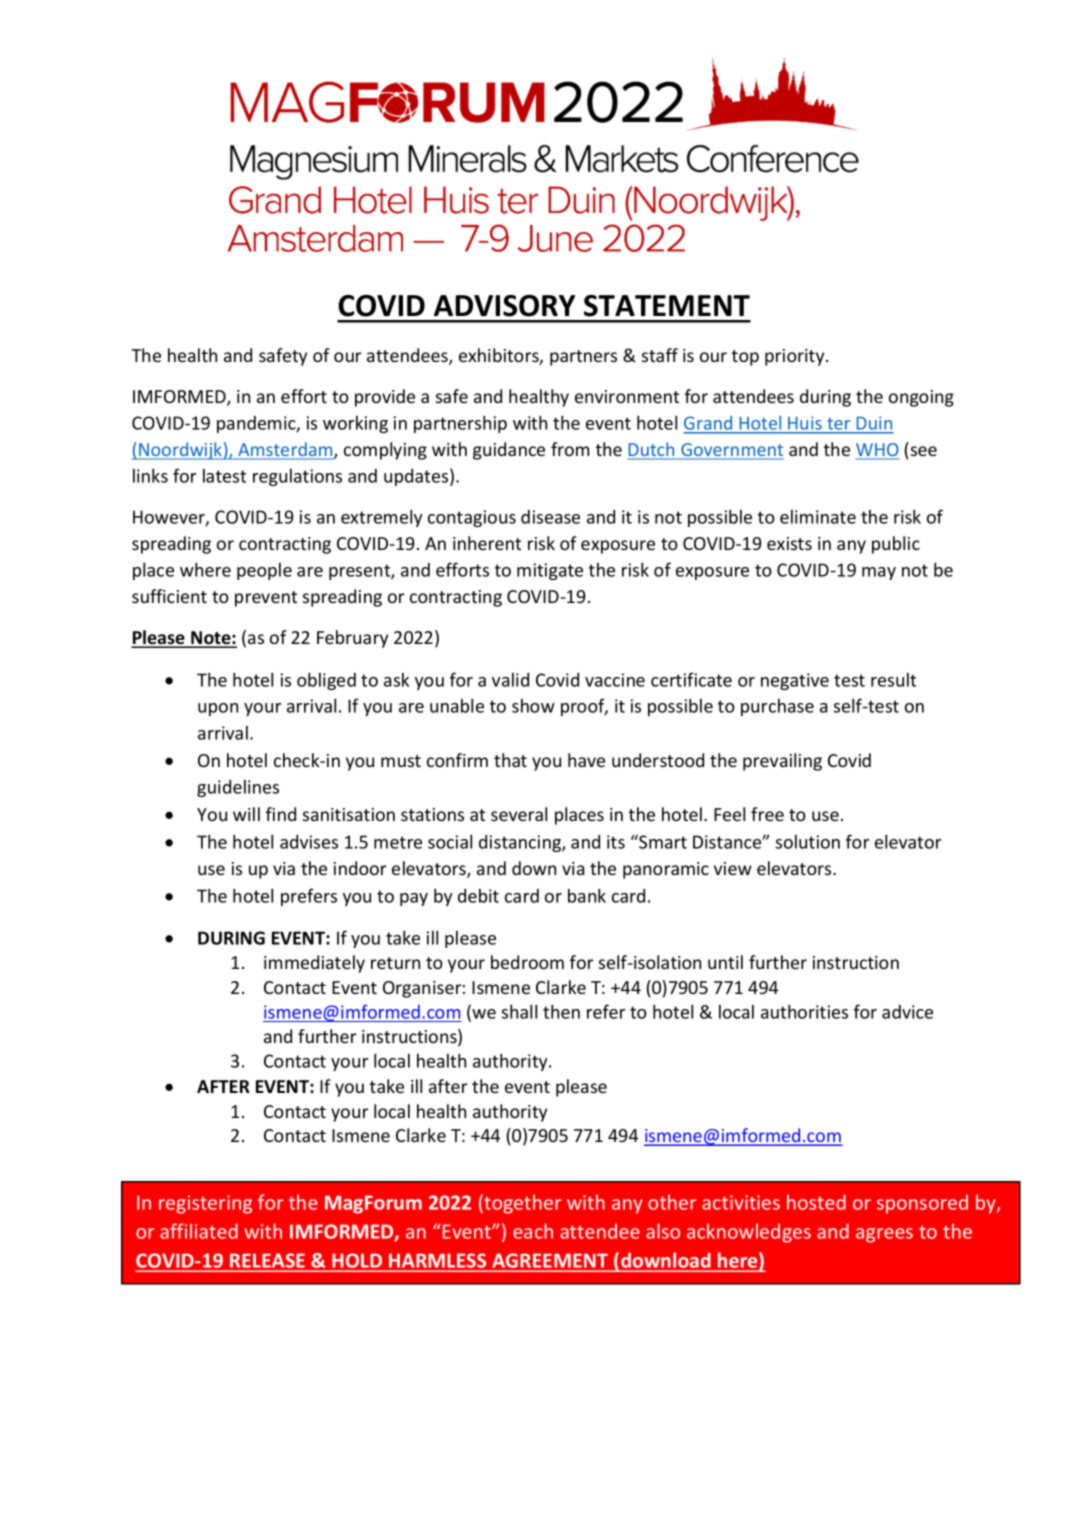 This page has height=1539, width=1088. I want to click on affiliated, so click(199, 1231).
